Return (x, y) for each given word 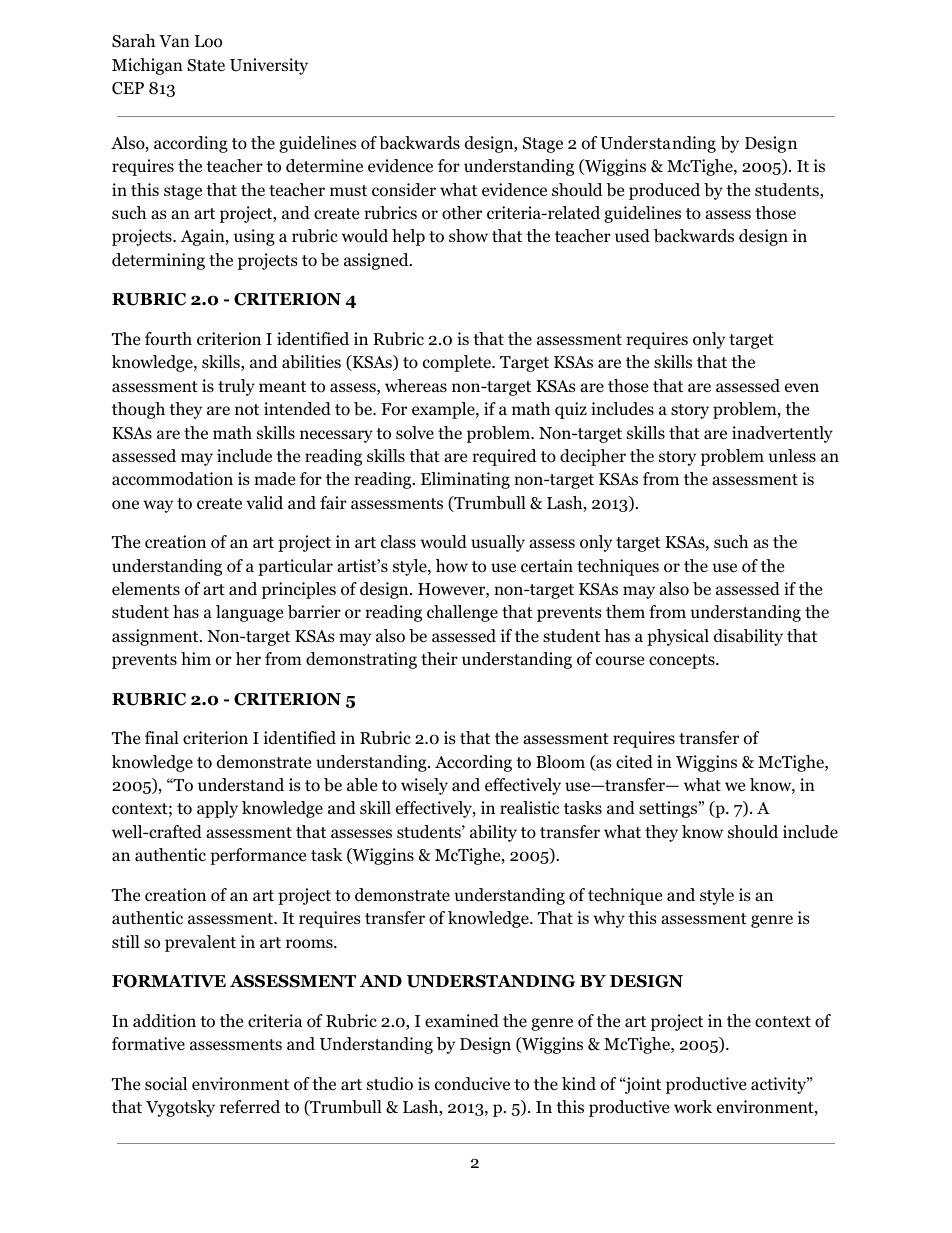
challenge (462, 613)
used (632, 235)
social (166, 1084)
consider (404, 190)
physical (678, 637)
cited (634, 761)
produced (664, 191)
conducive (472, 1084)
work (693, 1107)
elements (146, 589)
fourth (168, 339)
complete (458, 363)
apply (217, 809)
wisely (424, 786)
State (206, 65)
